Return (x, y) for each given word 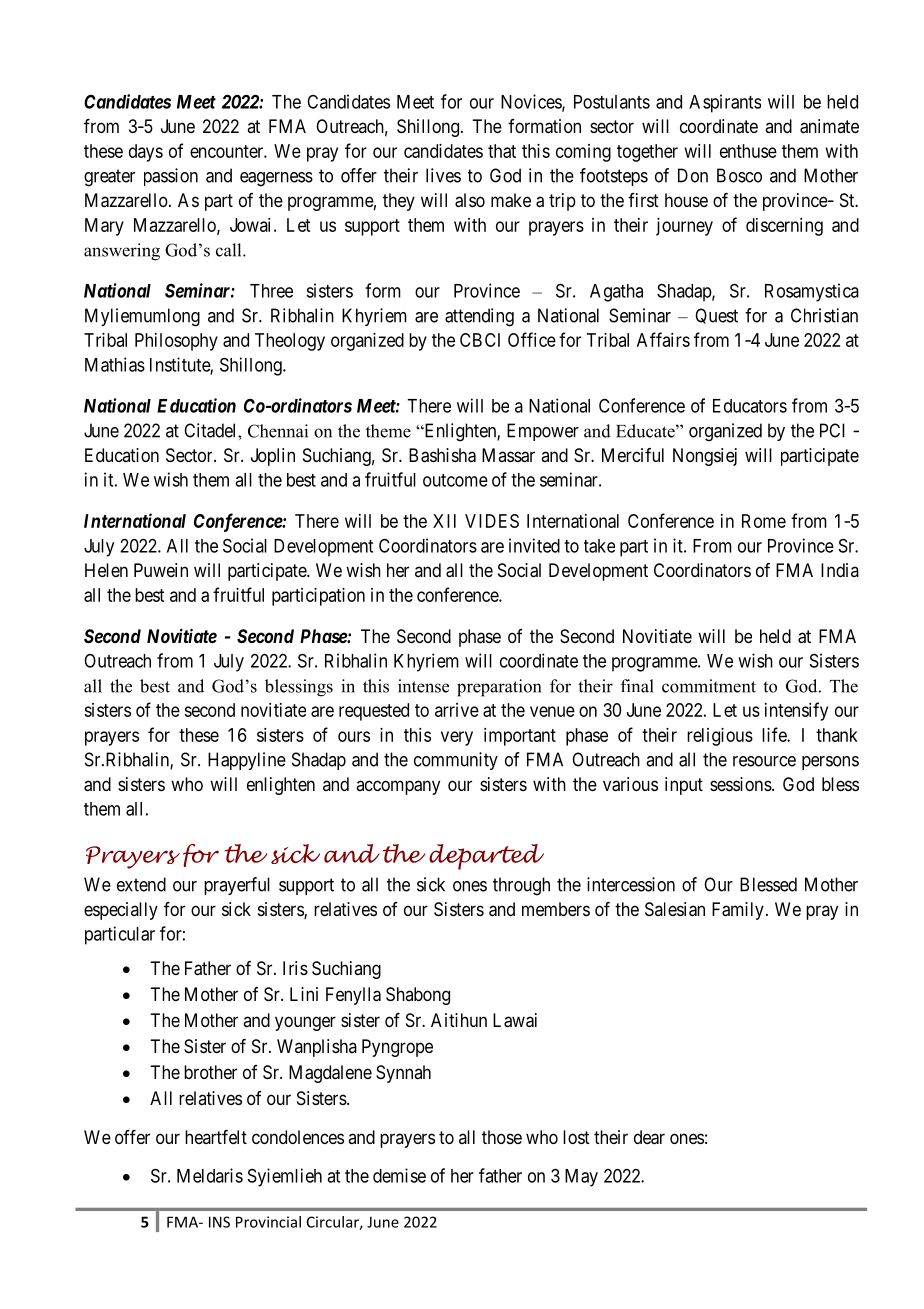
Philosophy (176, 342)
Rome (764, 521)
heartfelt (216, 1137)
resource (764, 761)
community (456, 761)
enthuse (748, 151)
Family (738, 911)
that (502, 151)
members (556, 909)
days (146, 153)
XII (444, 521)
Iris (295, 968)
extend (141, 884)
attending (479, 317)
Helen (106, 570)
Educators (750, 406)
